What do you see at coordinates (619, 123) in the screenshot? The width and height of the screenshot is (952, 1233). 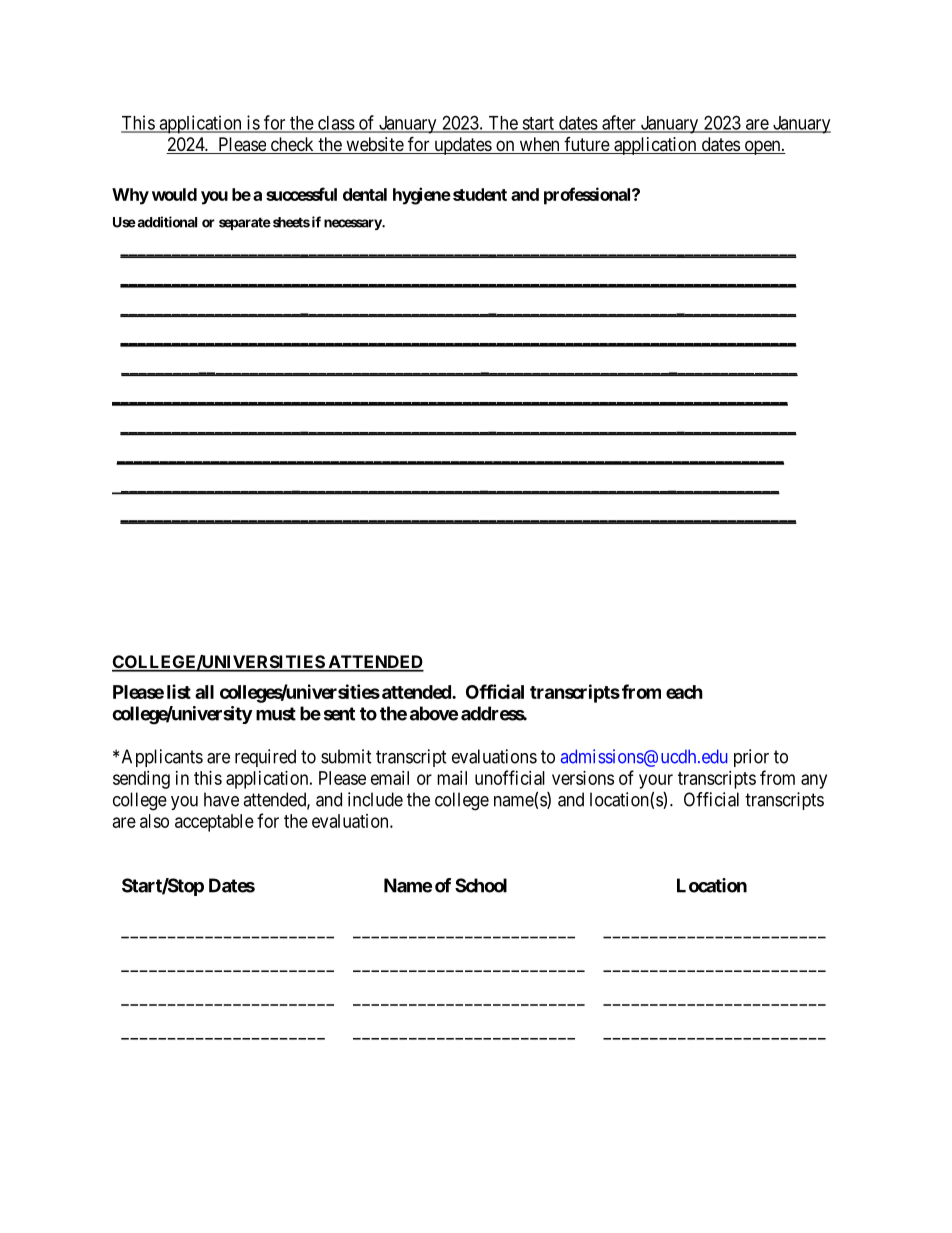 I see `after` at bounding box center [619, 123].
